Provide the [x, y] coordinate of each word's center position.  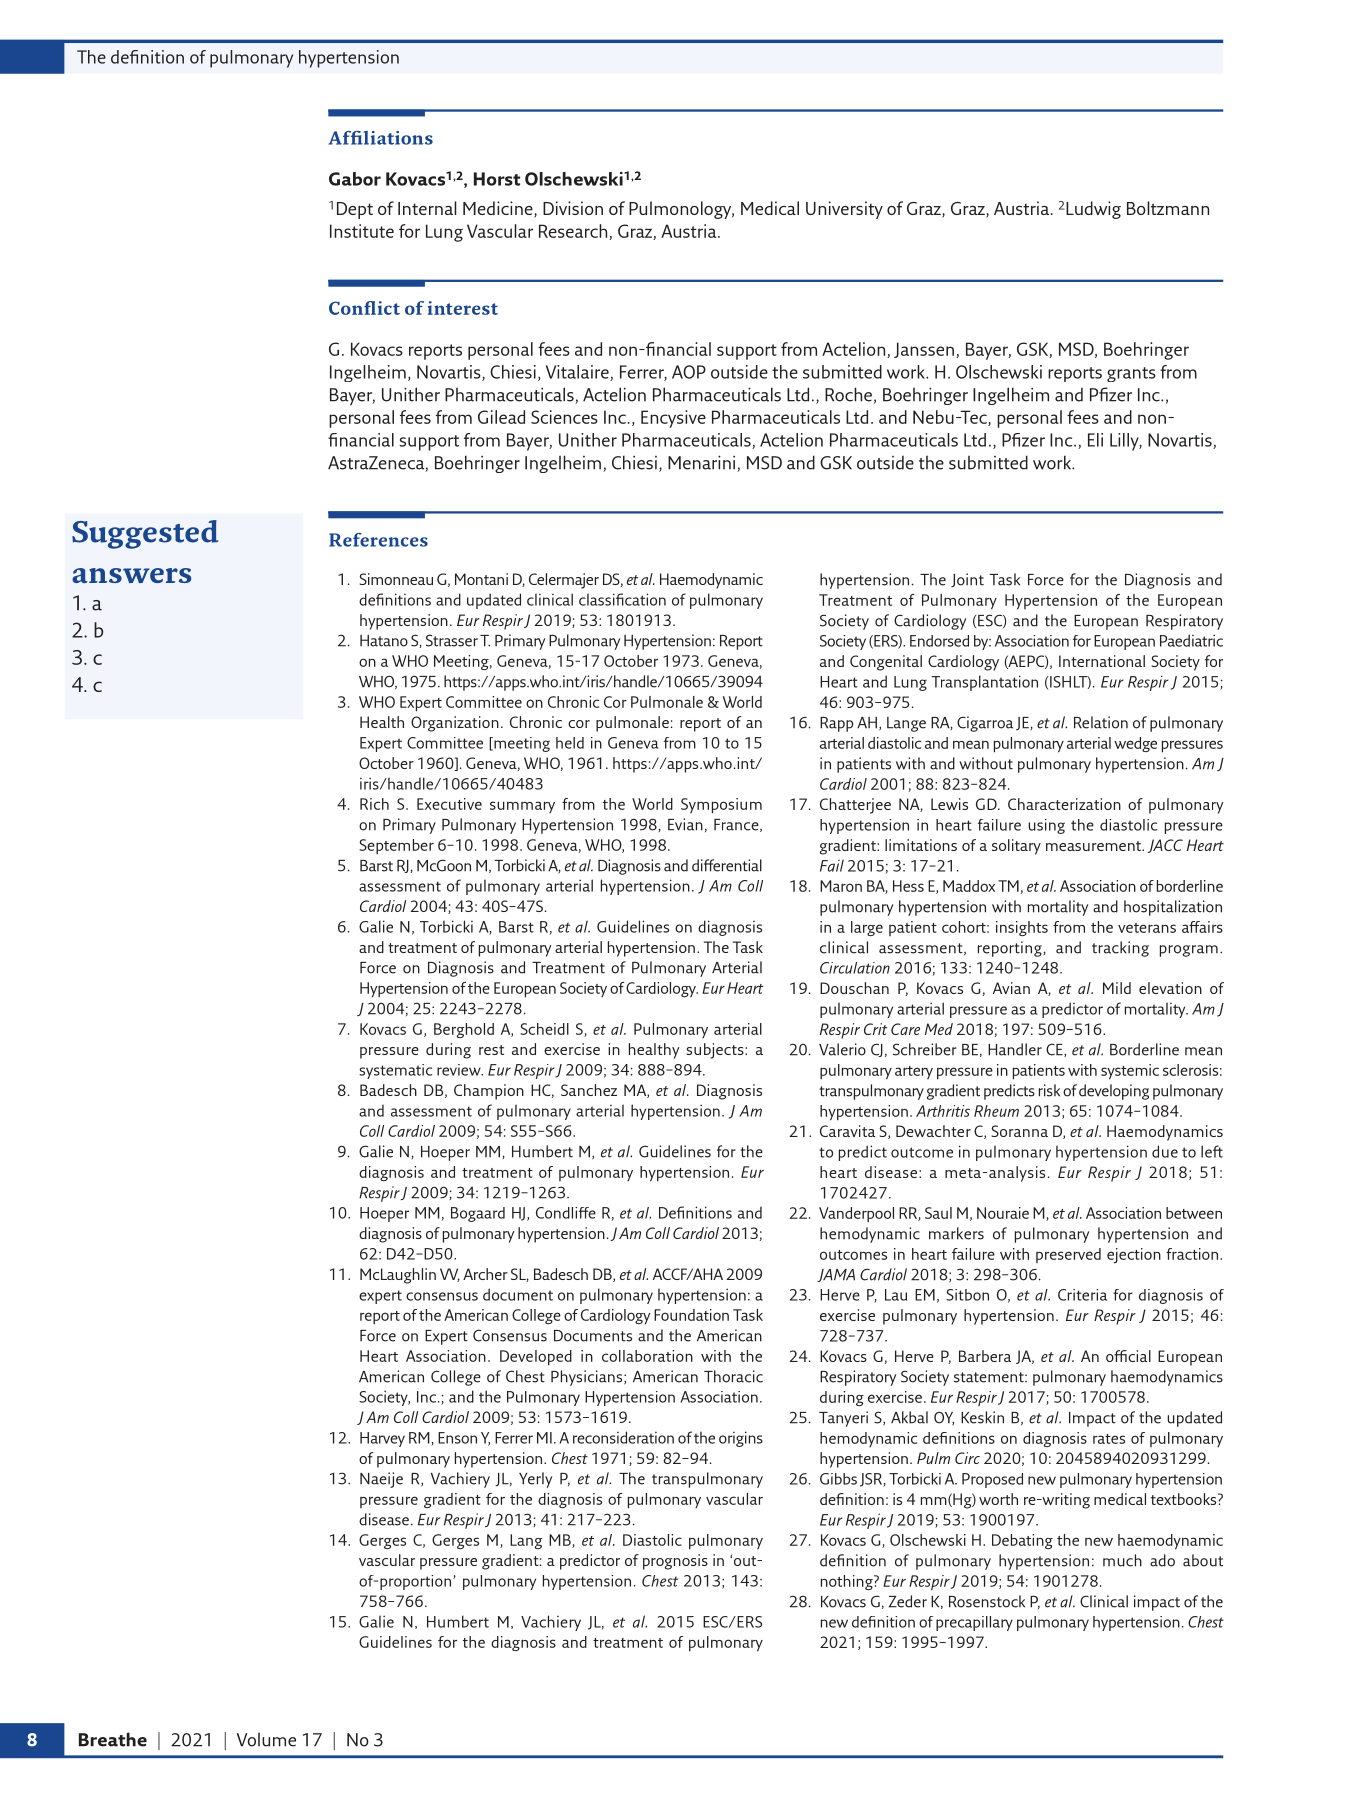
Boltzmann [1168, 208]
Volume [266, 1739]
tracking [1120, 949]
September [396, 846]
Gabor [355, 179]
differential [727, 865]
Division [573, 208]
